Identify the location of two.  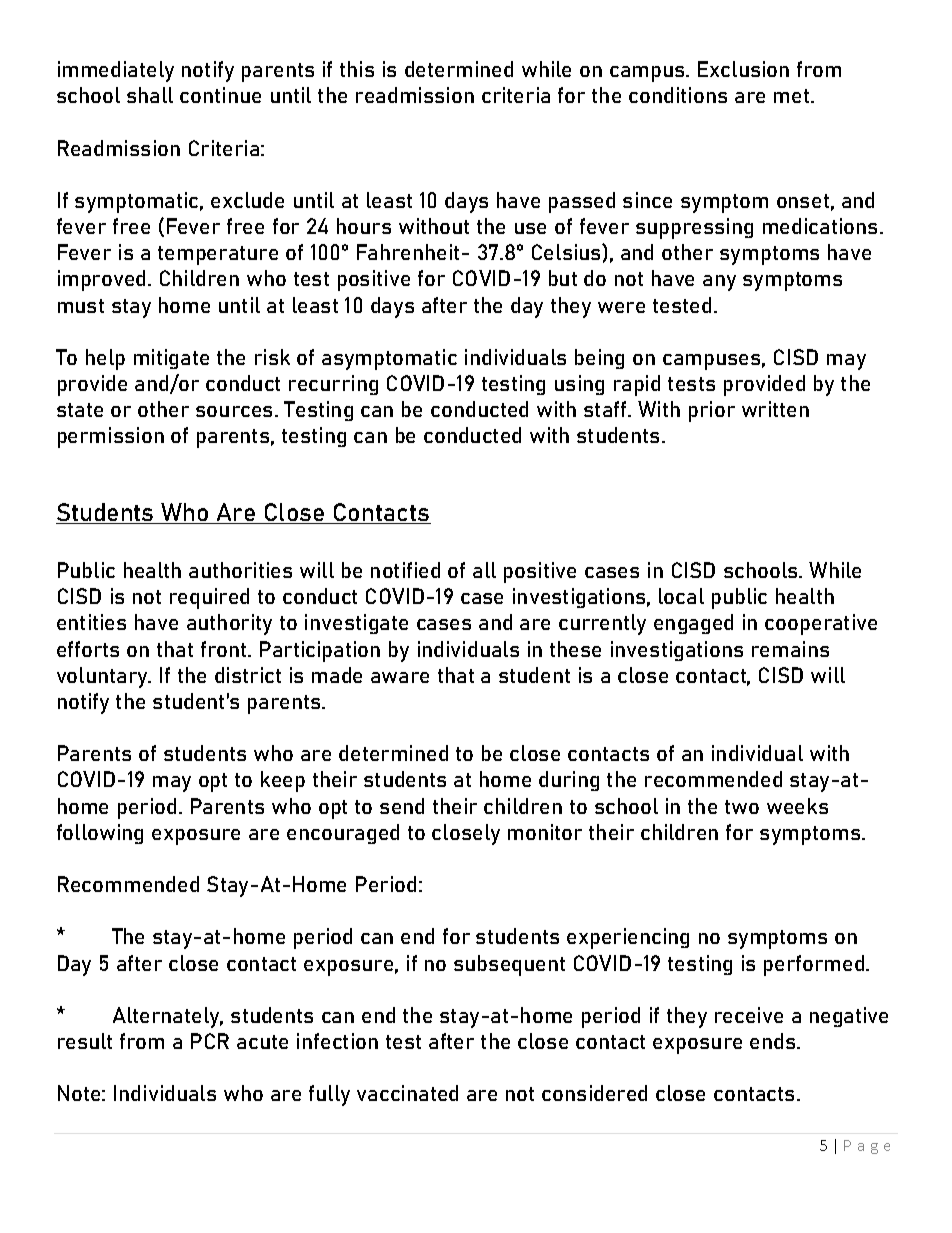
(742, 807).
